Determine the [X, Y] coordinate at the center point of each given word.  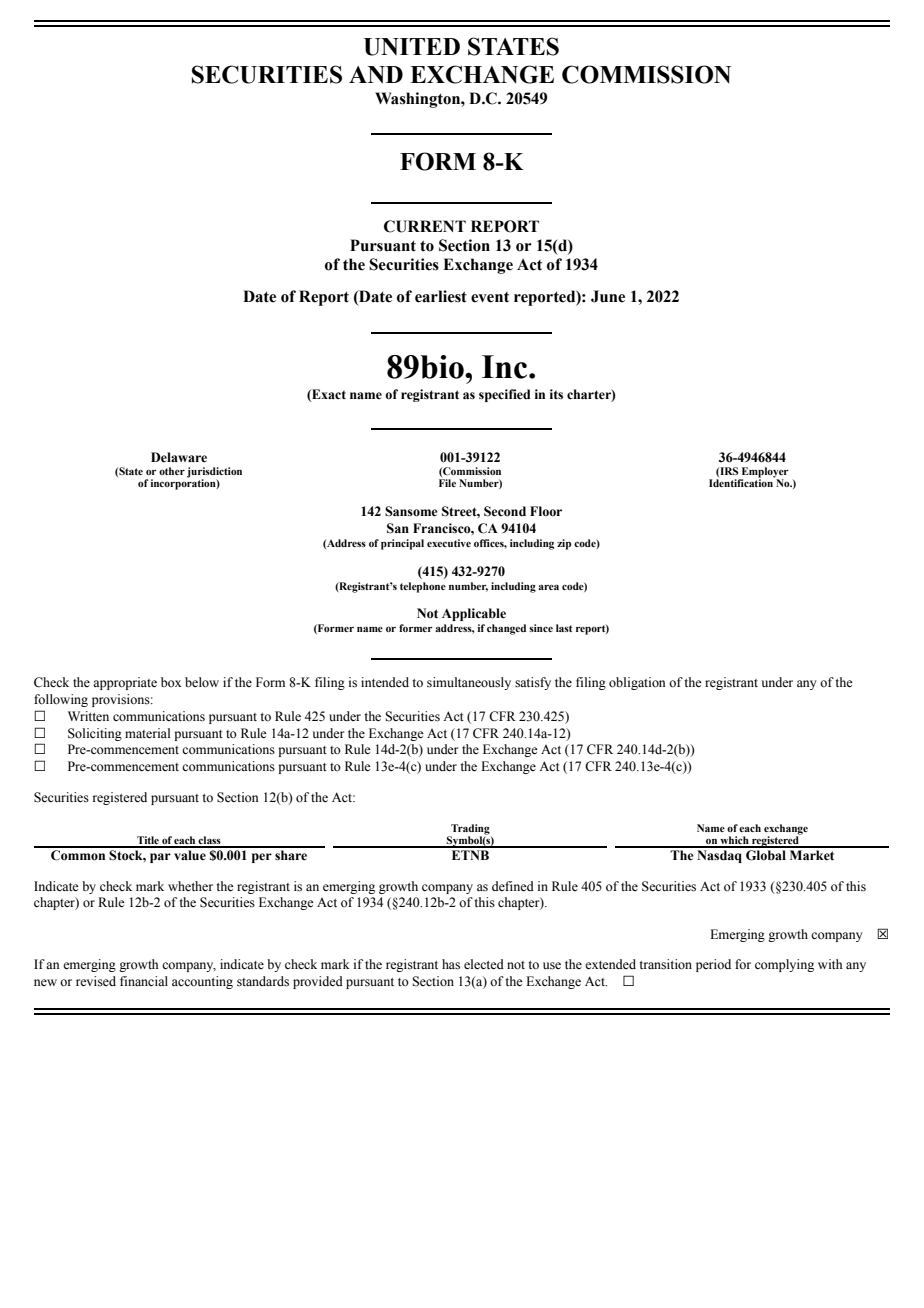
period [713, 965]
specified [504, 395]
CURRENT [425, 226]
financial [144, 981]
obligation [637, 683]
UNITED [412, 47]
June [608, 296]
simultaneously [469, 683]
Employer [764, 473]
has [451, 964]
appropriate [125, 683]
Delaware [179, 457]
